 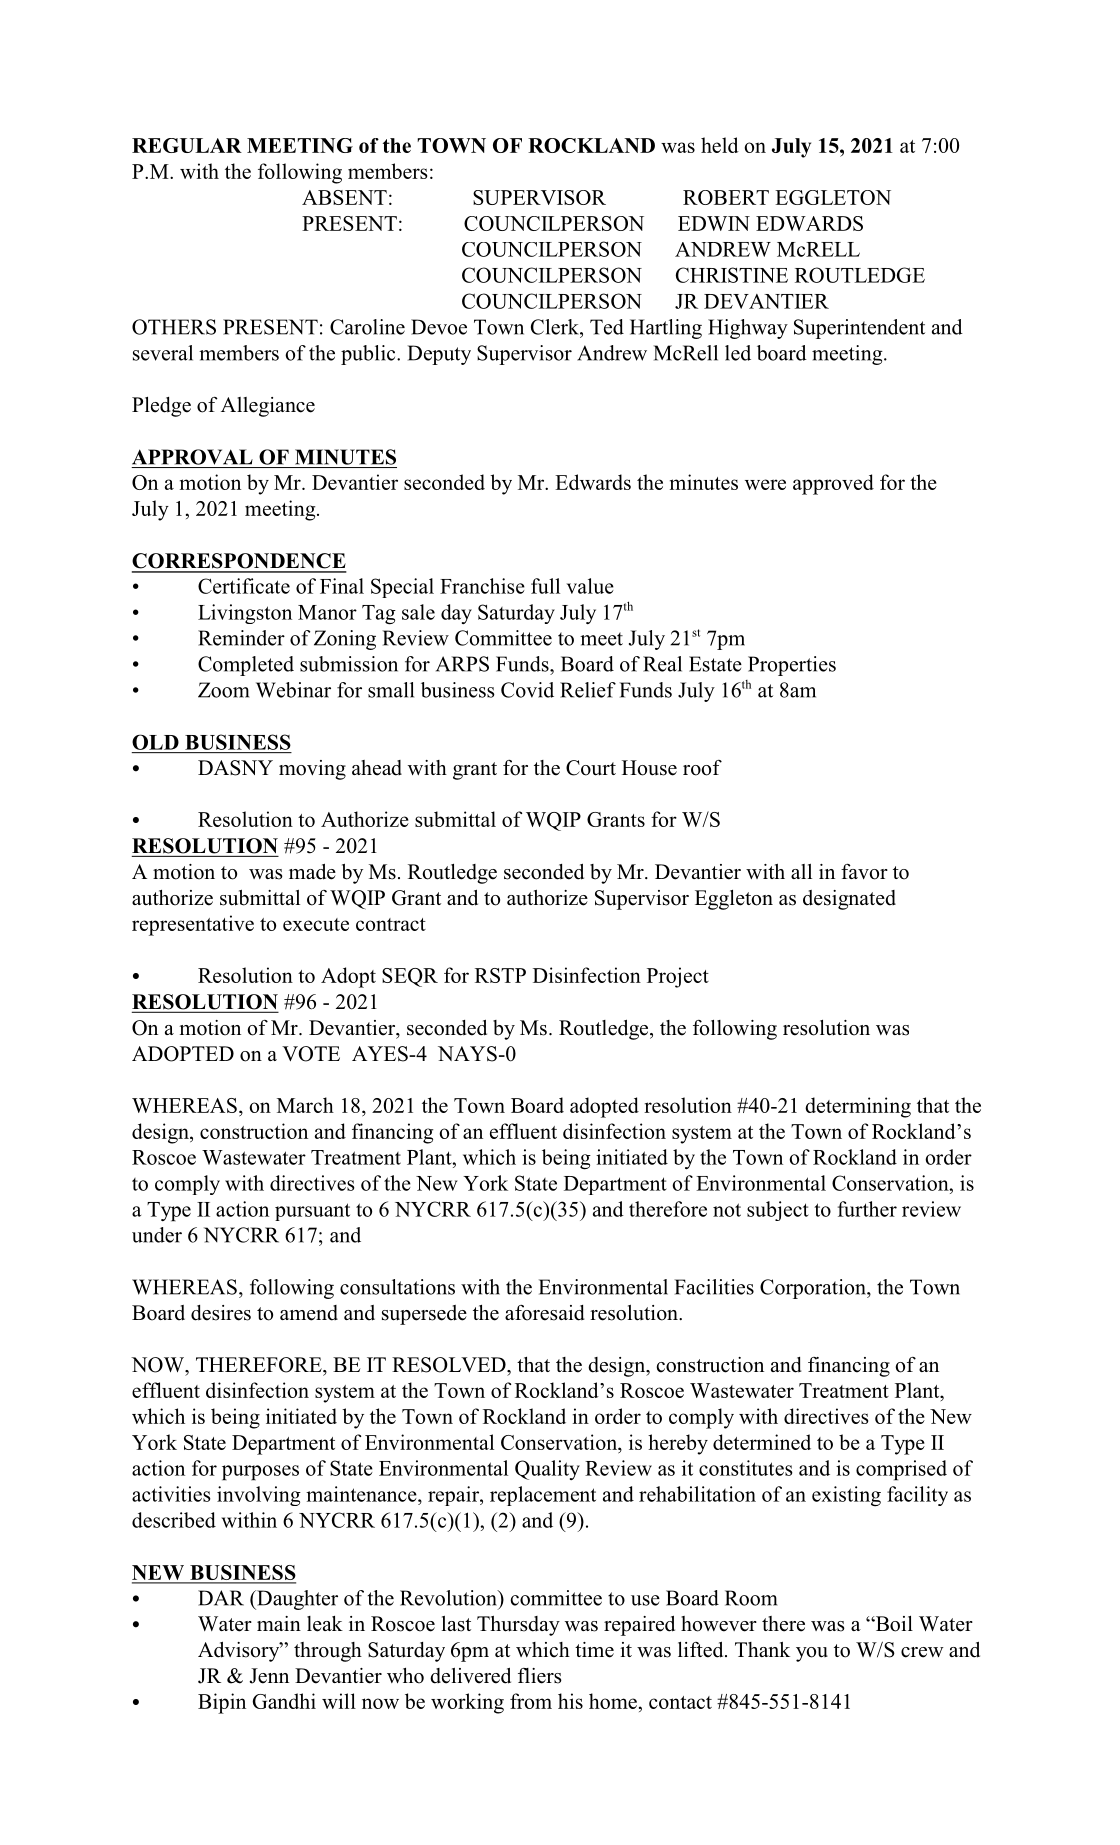 What do you see at coordinates (187, 145) in the screenshot?
I see `REGULAR` at bounding box center [187, 145].
